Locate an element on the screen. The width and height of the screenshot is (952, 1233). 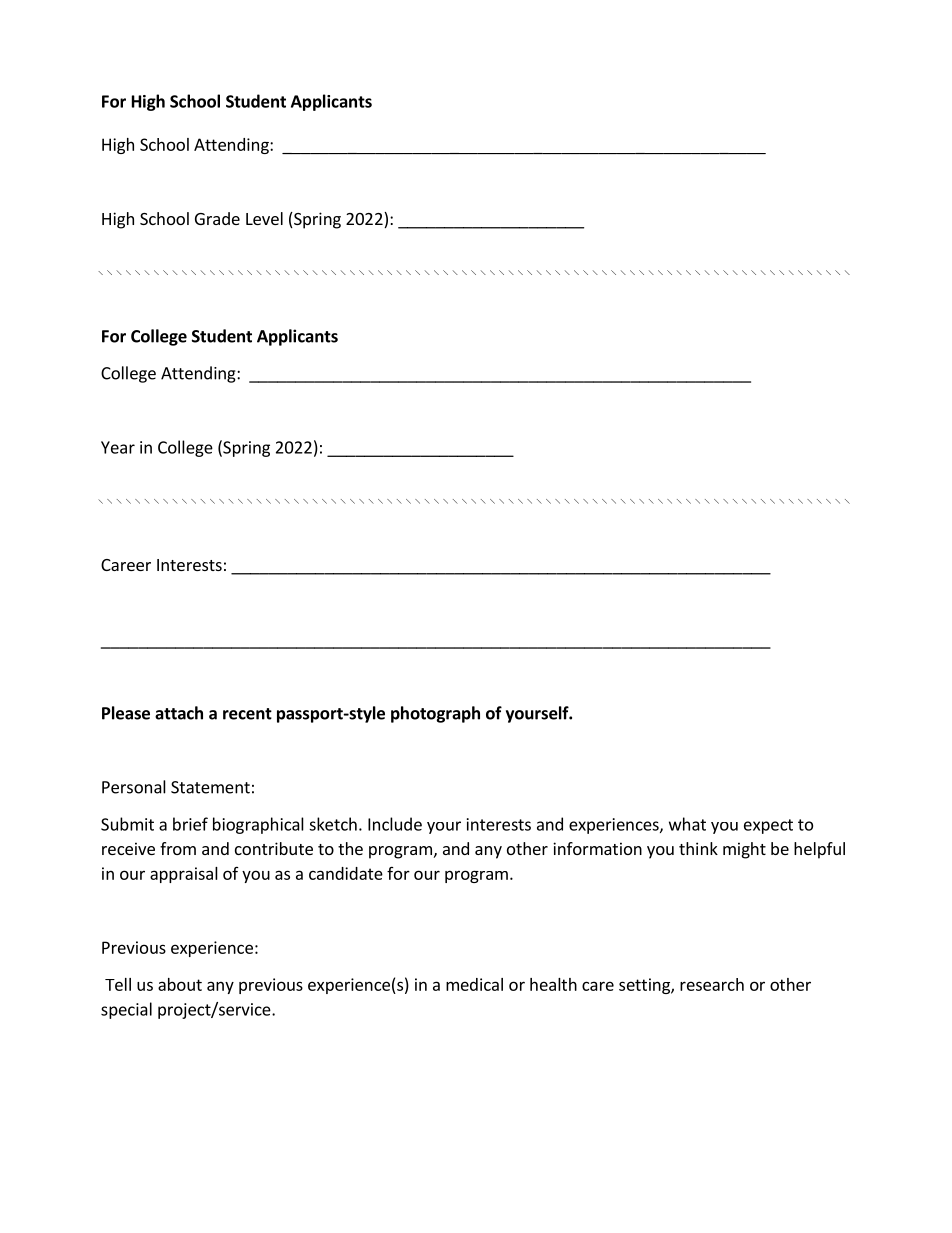
medical is located at coordinates (474, 984).
